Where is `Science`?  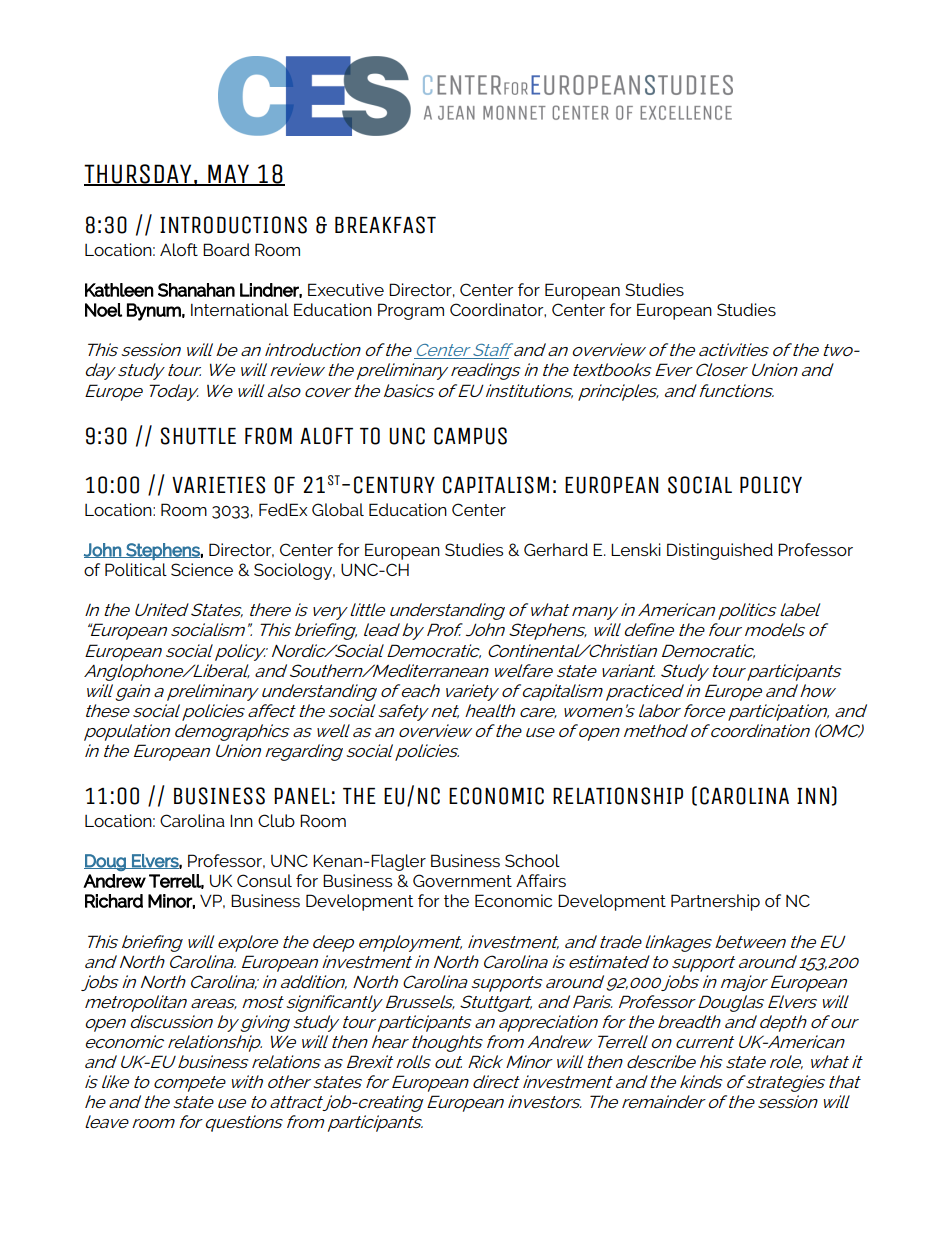 Science is located at coordinates (202, 569).
